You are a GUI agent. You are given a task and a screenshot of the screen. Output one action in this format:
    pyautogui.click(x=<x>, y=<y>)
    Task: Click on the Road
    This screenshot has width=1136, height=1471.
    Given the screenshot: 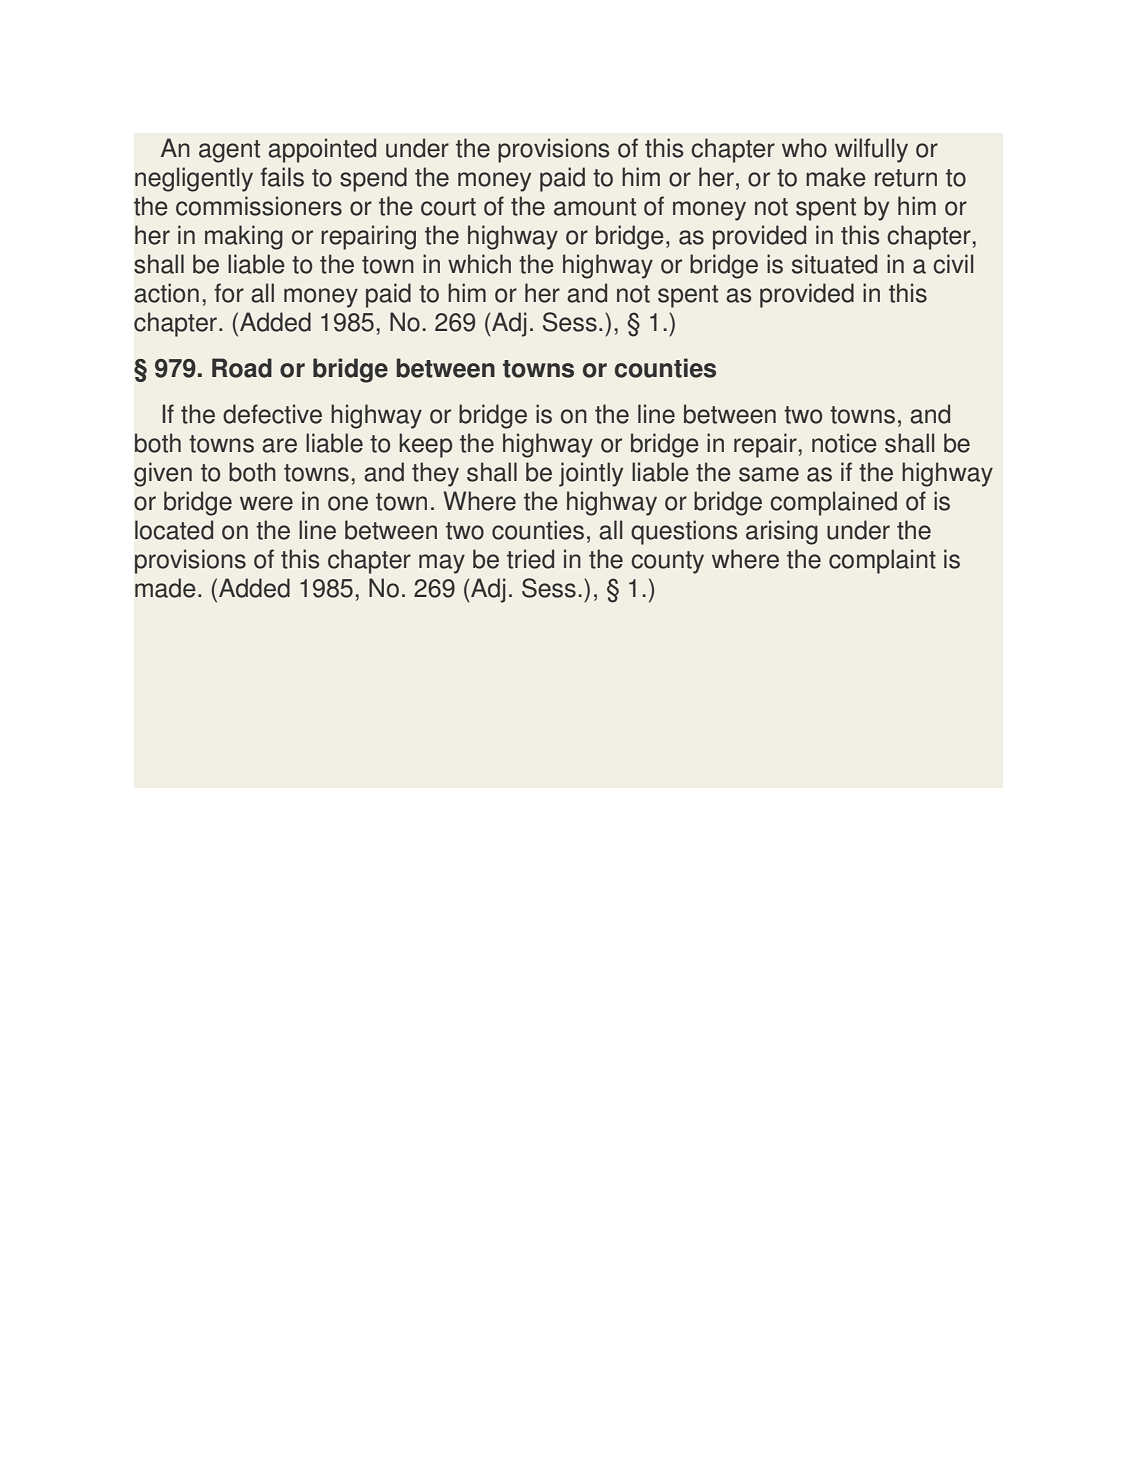 What is the action you would take?
    pyautogui.click(x=242, y=368)
